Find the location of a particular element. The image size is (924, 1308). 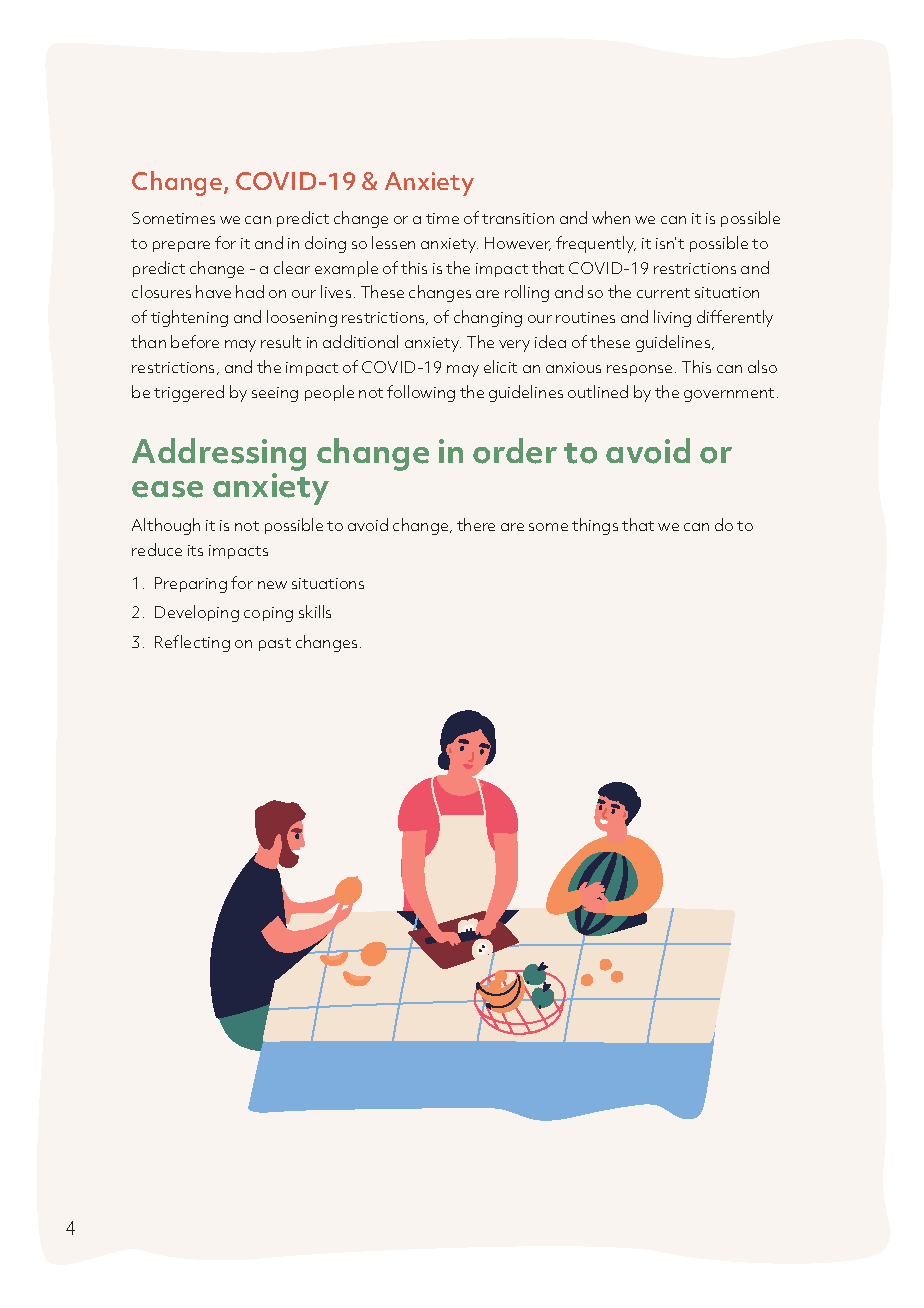

government is located at coordinates (729, 395).
